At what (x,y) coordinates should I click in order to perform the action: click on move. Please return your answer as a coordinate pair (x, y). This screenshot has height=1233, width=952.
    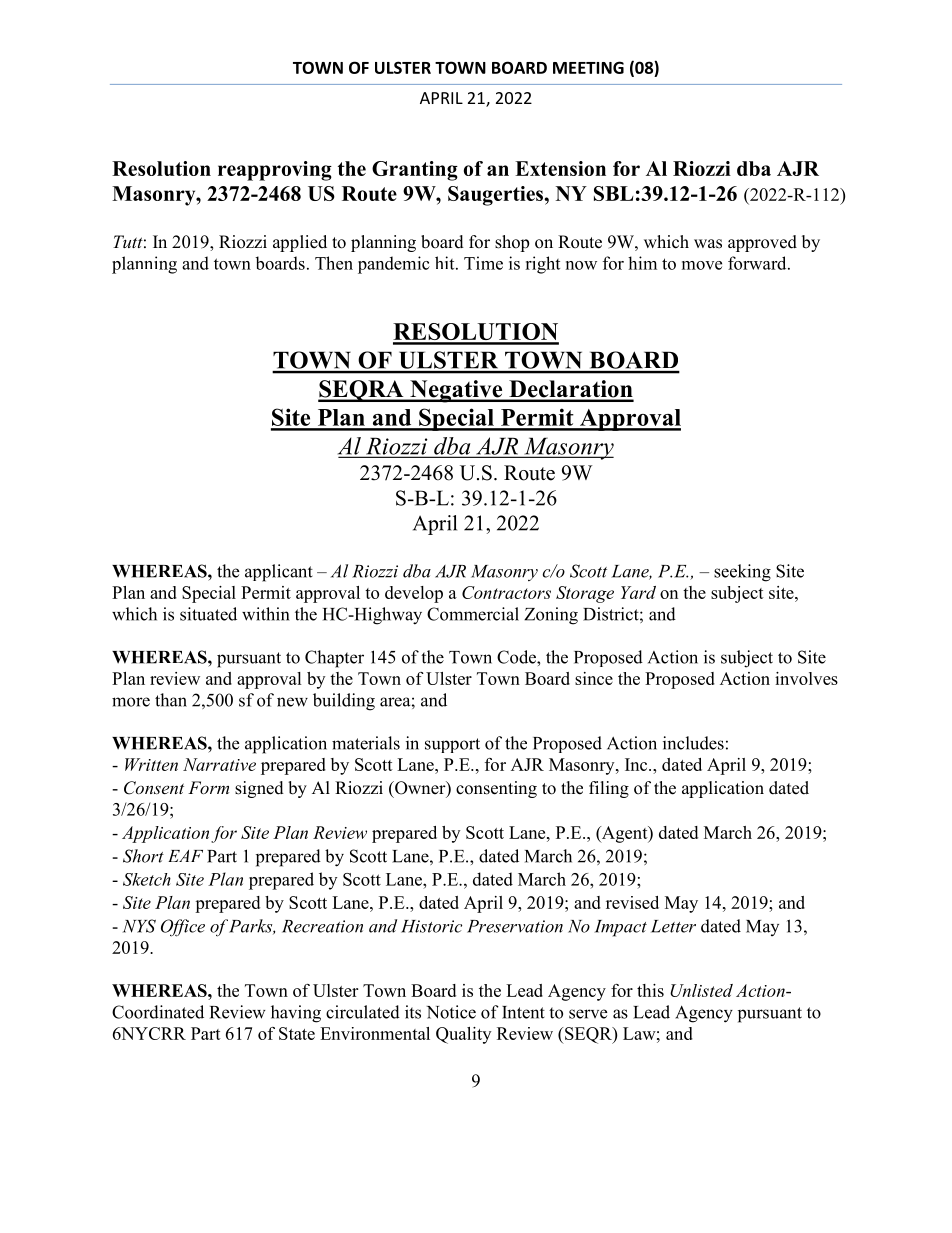
    Looking at the image, I should click on (702, 265).
